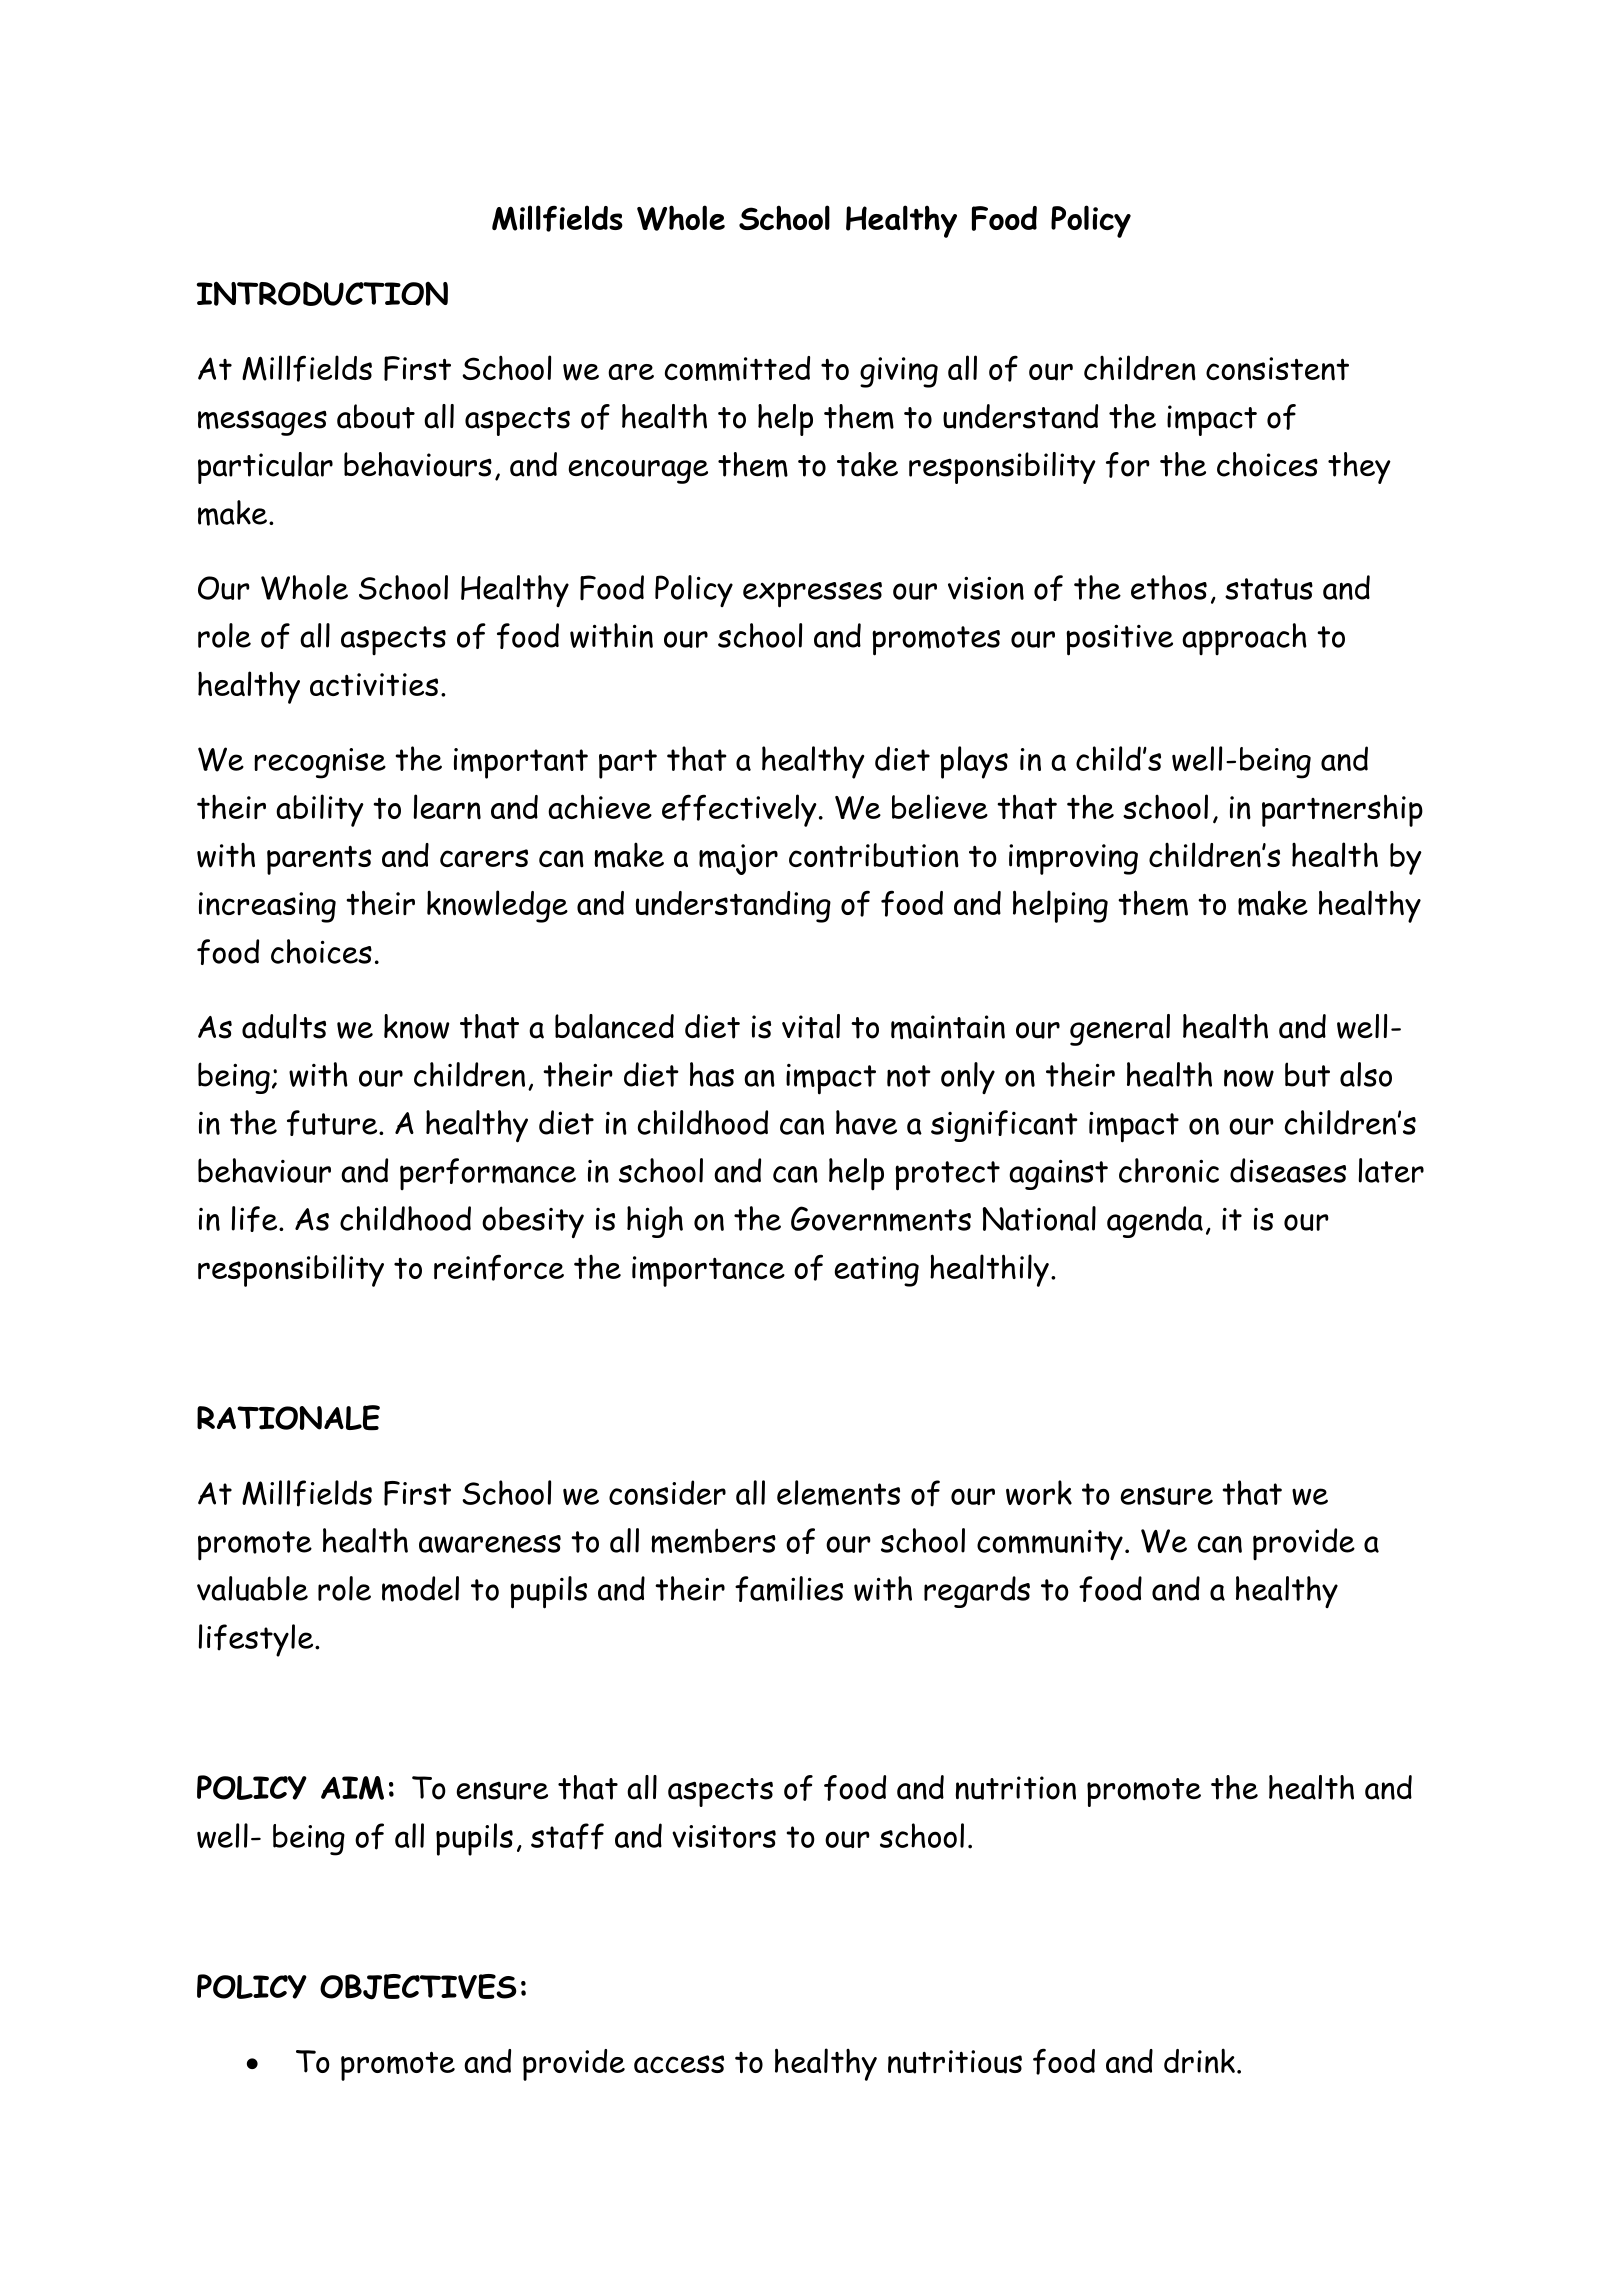  What do you see at coordinates (899, 372) in the screenshot?
I see `giving` at bounding box center [899, 372].
